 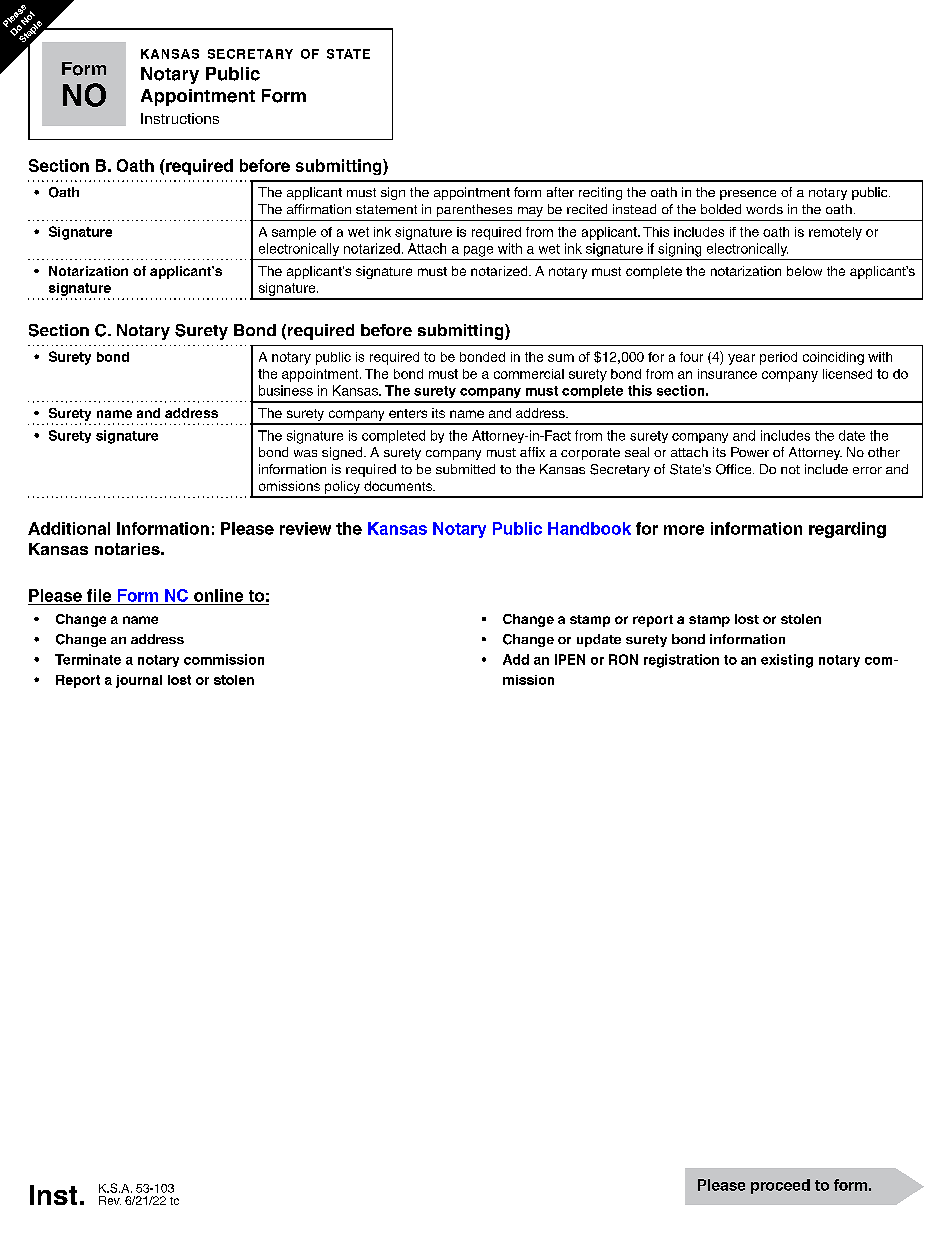 What do you see at coordinates (478, 251) in the screenshot?
I see `page` at bounding box center [478, 251].
